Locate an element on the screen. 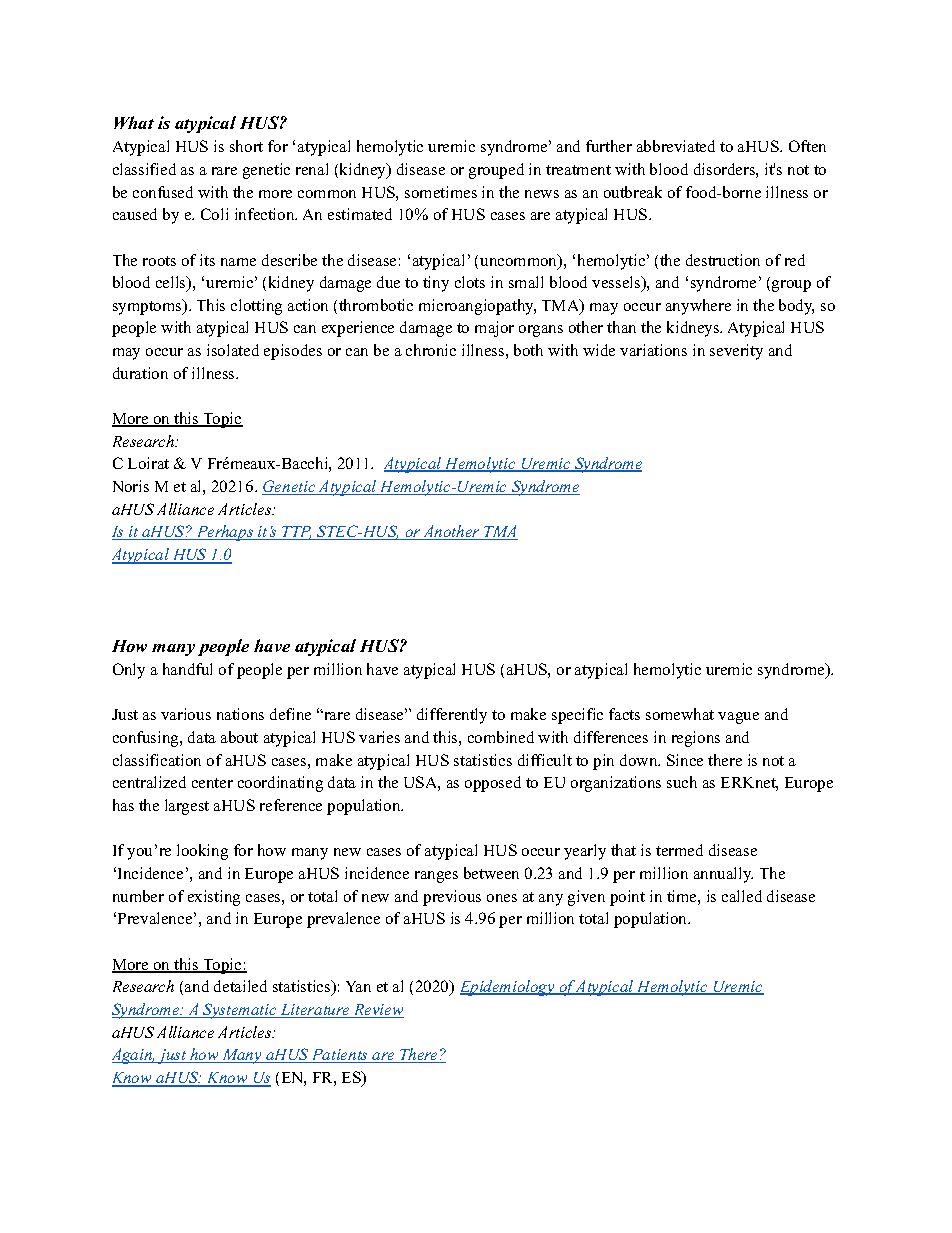 This screenshot has height=1233, width=952. confused is located at coordinates (163, 192).
